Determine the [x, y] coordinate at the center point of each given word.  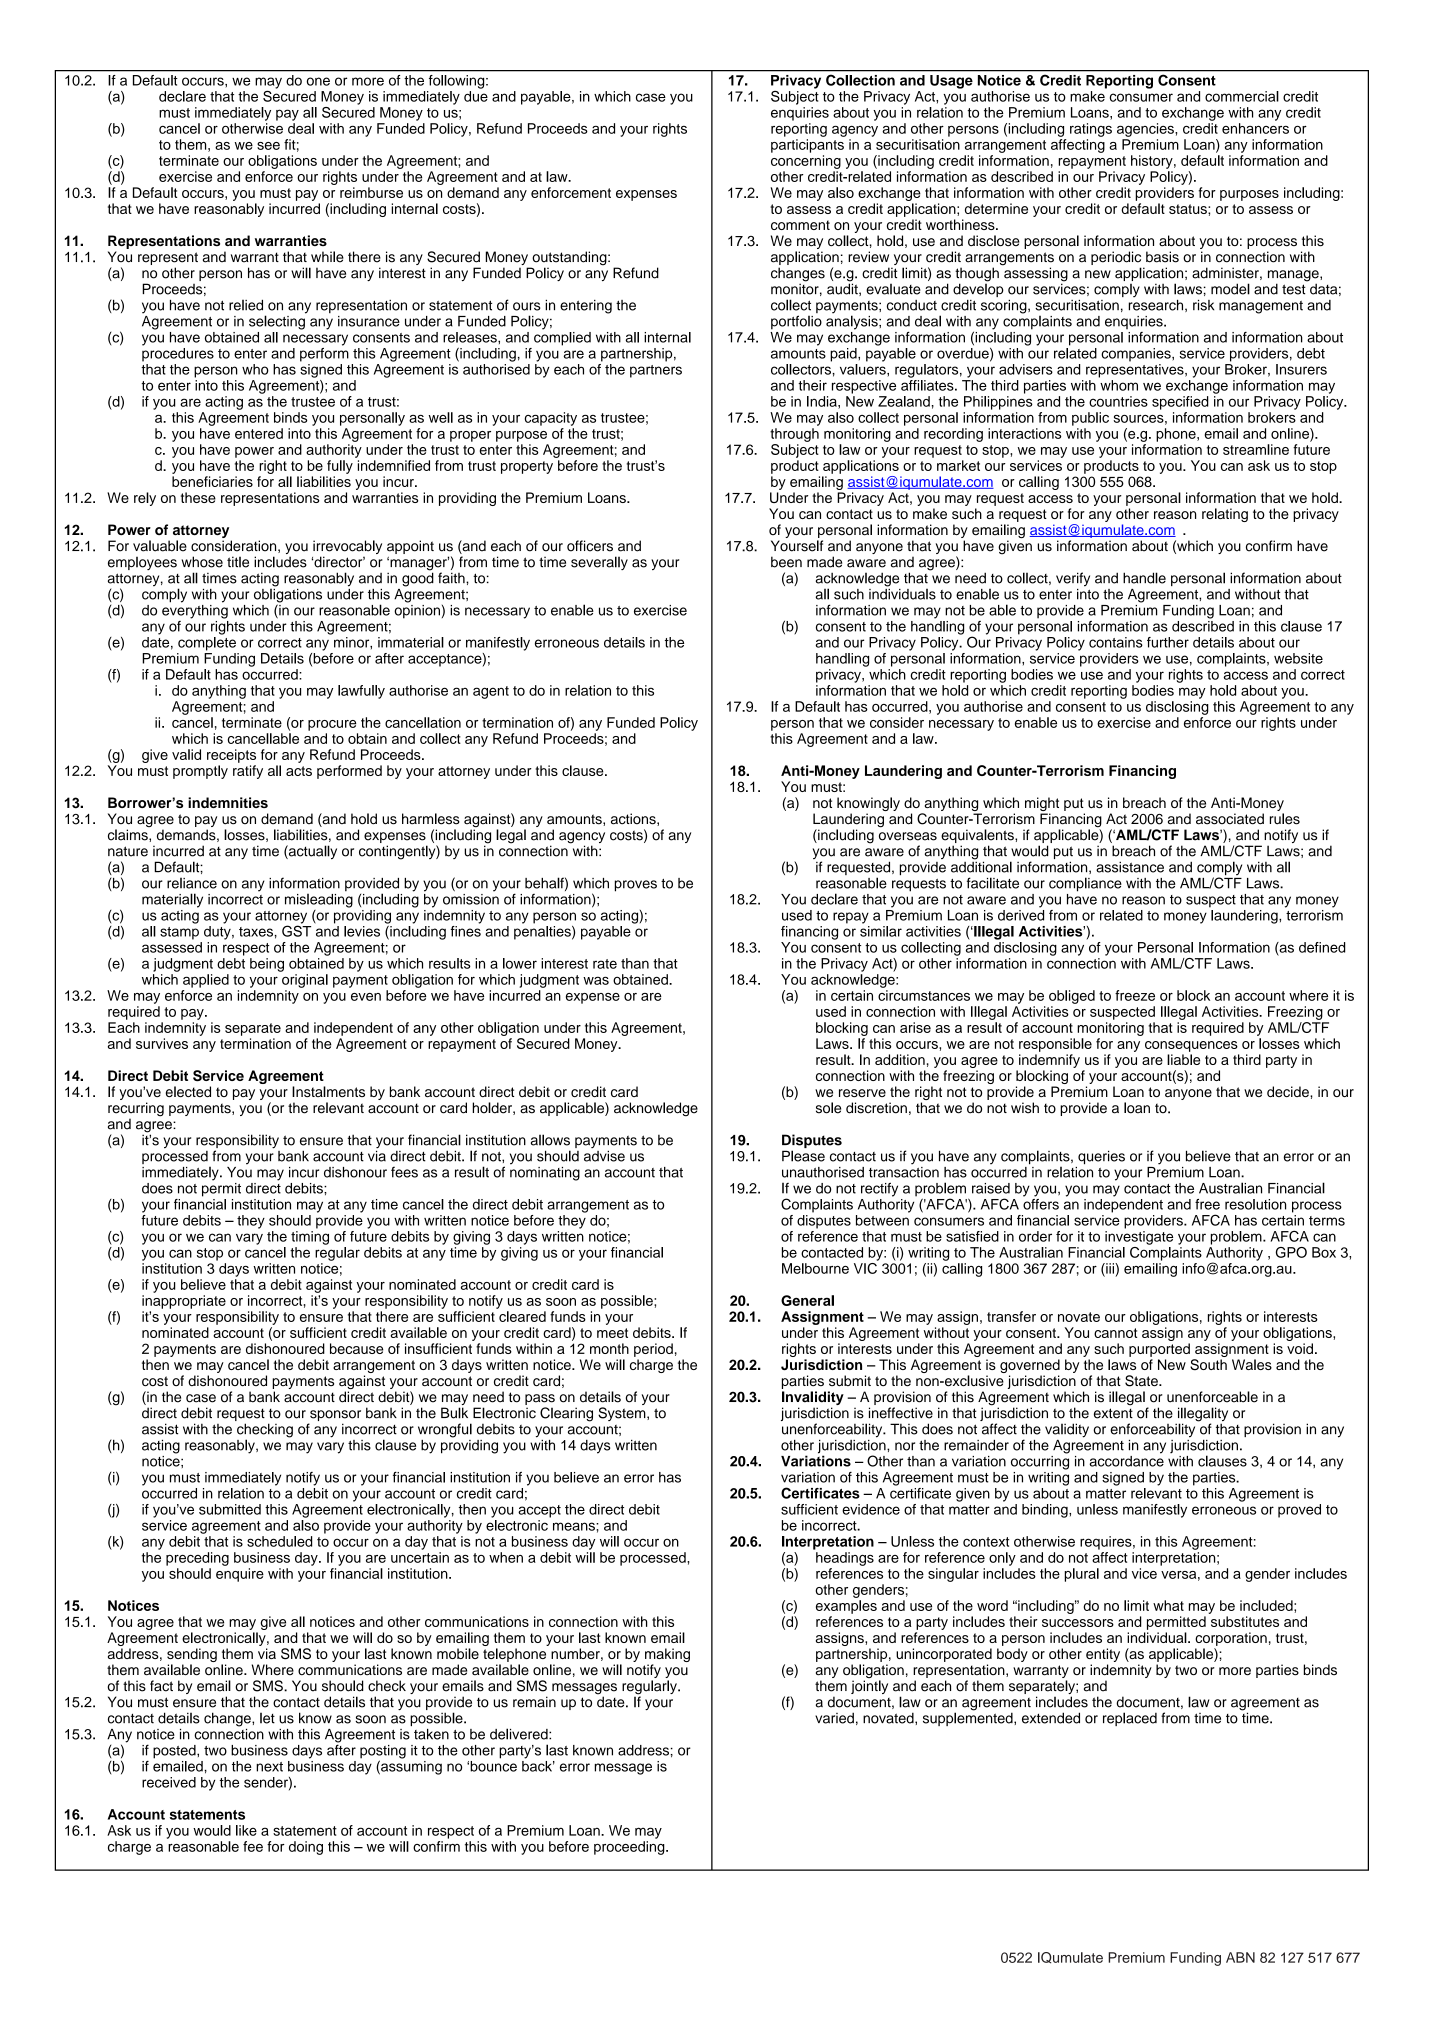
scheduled [279, 1541]
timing [310, 1238]
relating [1225, 515]
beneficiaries [212, 481]
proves [636, 886]
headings [845, 1559]
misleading [319, 899]
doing [306, 1848]
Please [803, 1156]
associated [1230, 819]
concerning [806, 162]
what [1168, 1605]
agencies [1146, 130]
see [268, 146]
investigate [1139, 1238]
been [786, 562]
